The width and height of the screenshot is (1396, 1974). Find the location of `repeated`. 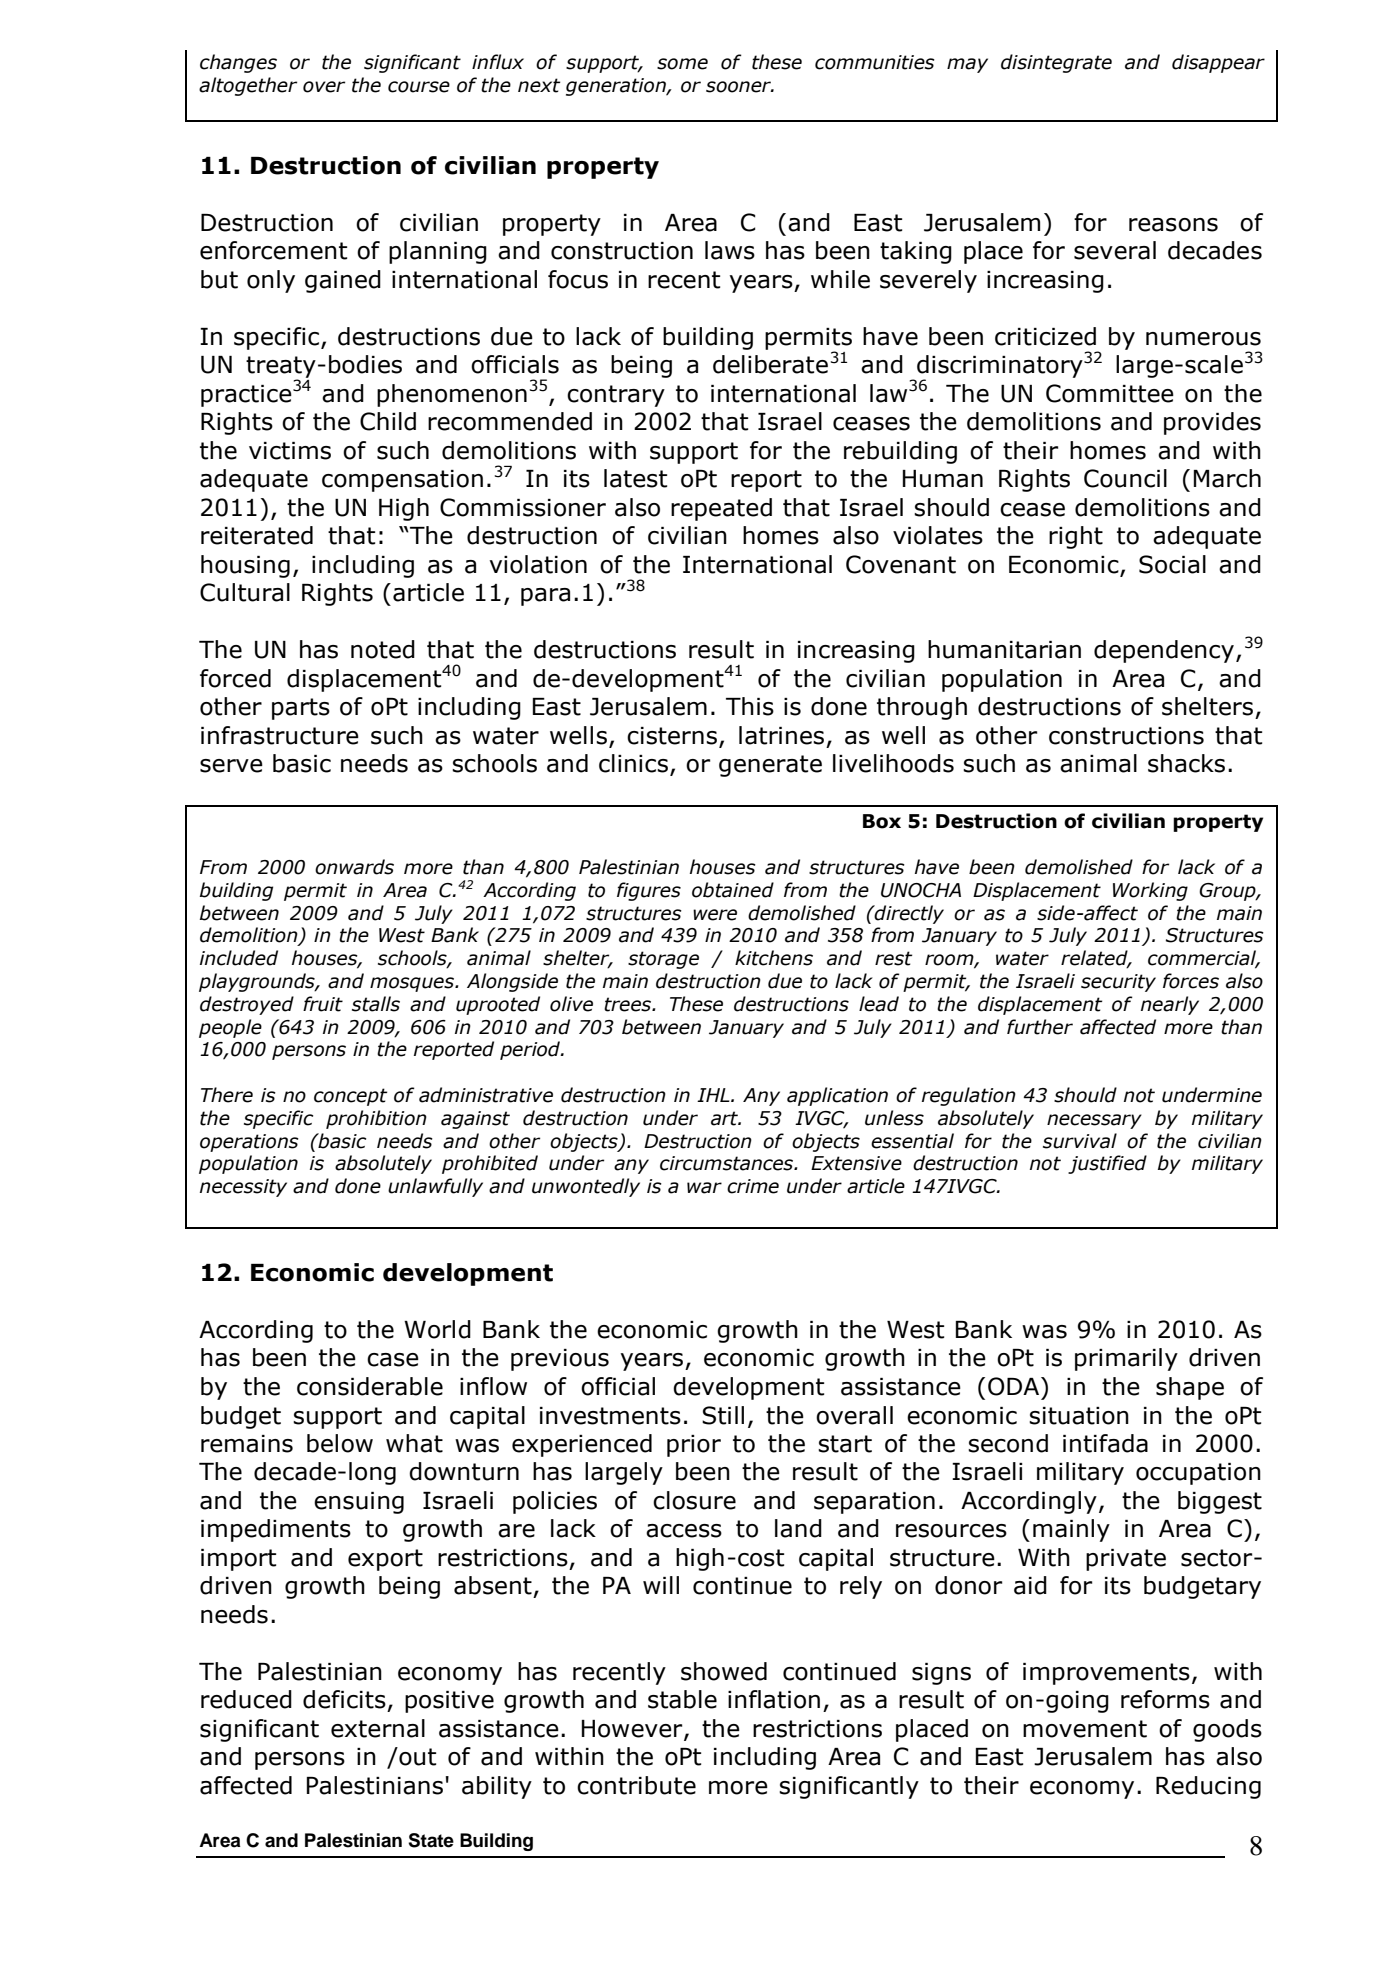

repeated is located at coordinates (721, 509).
